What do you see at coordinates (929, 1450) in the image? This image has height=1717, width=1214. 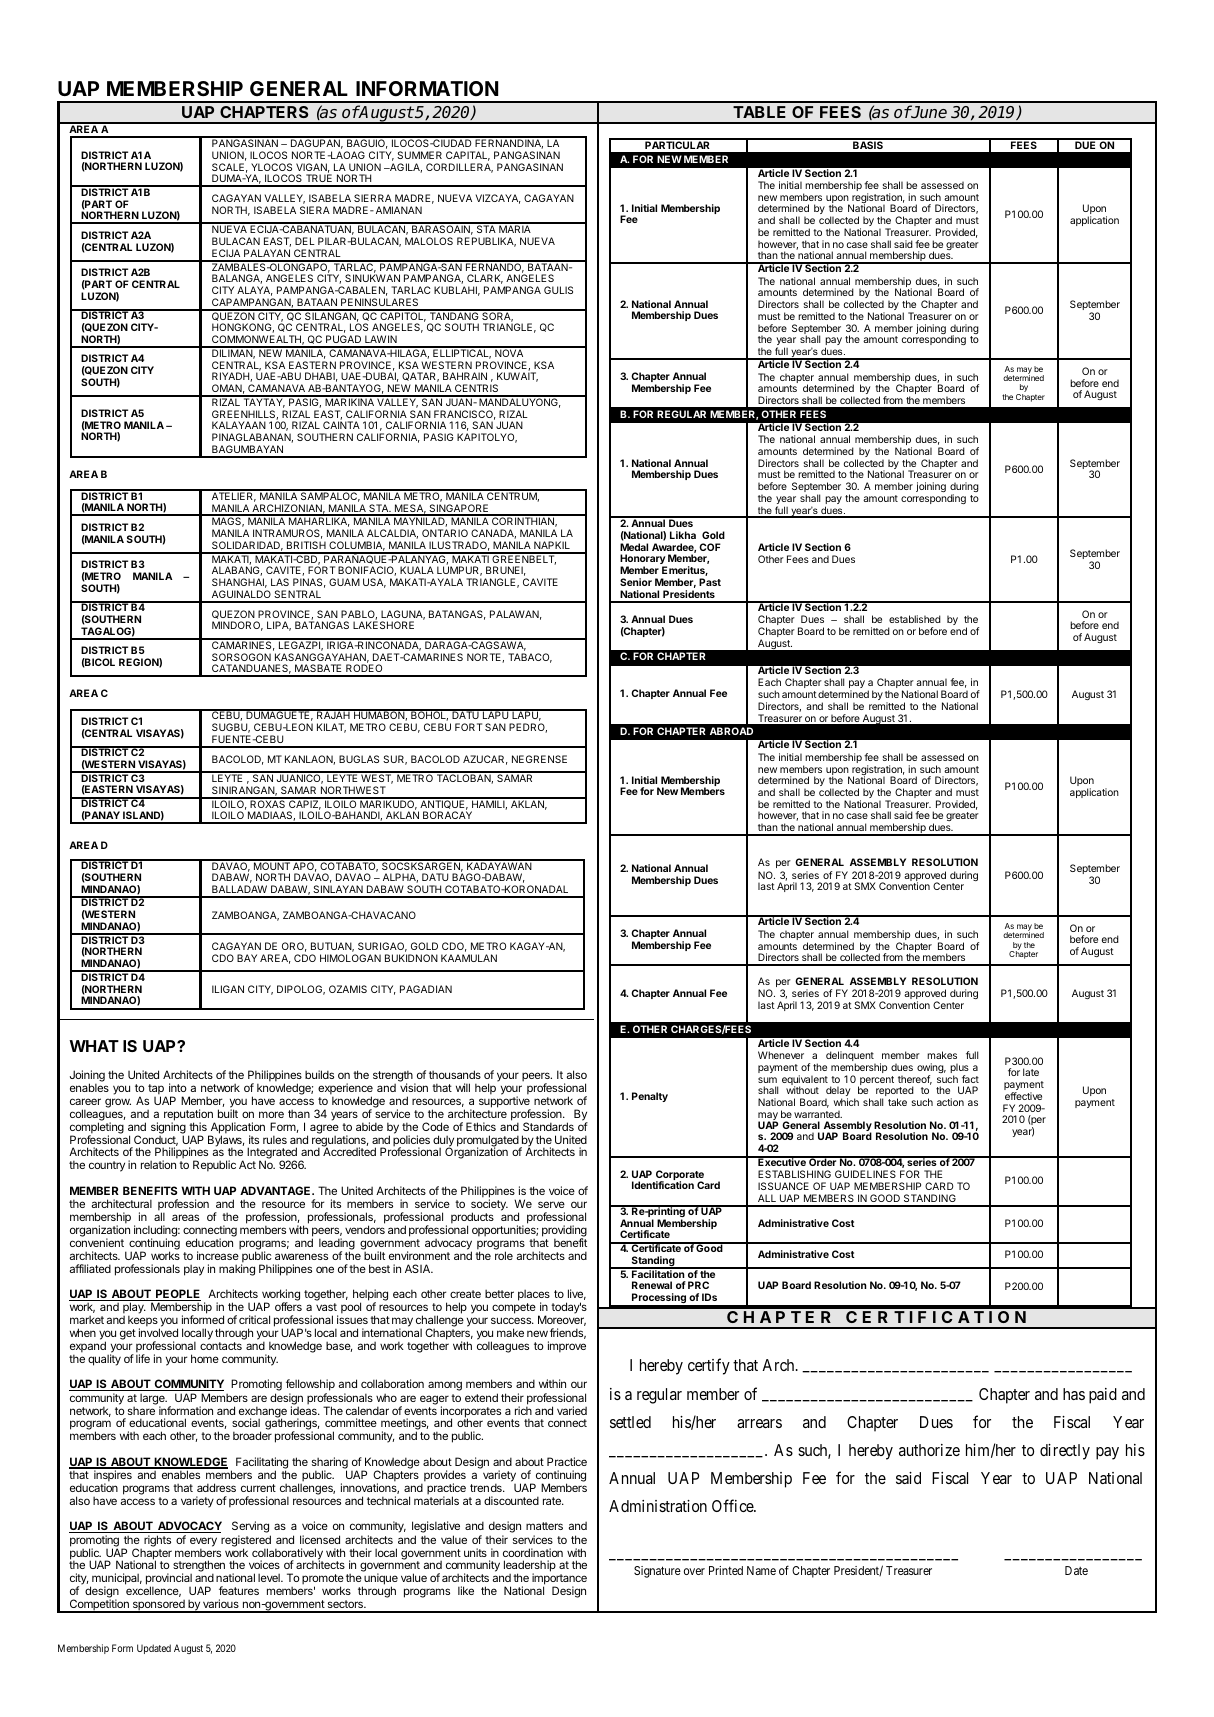 I see `authorize` at bounding box center [929, 1450].
